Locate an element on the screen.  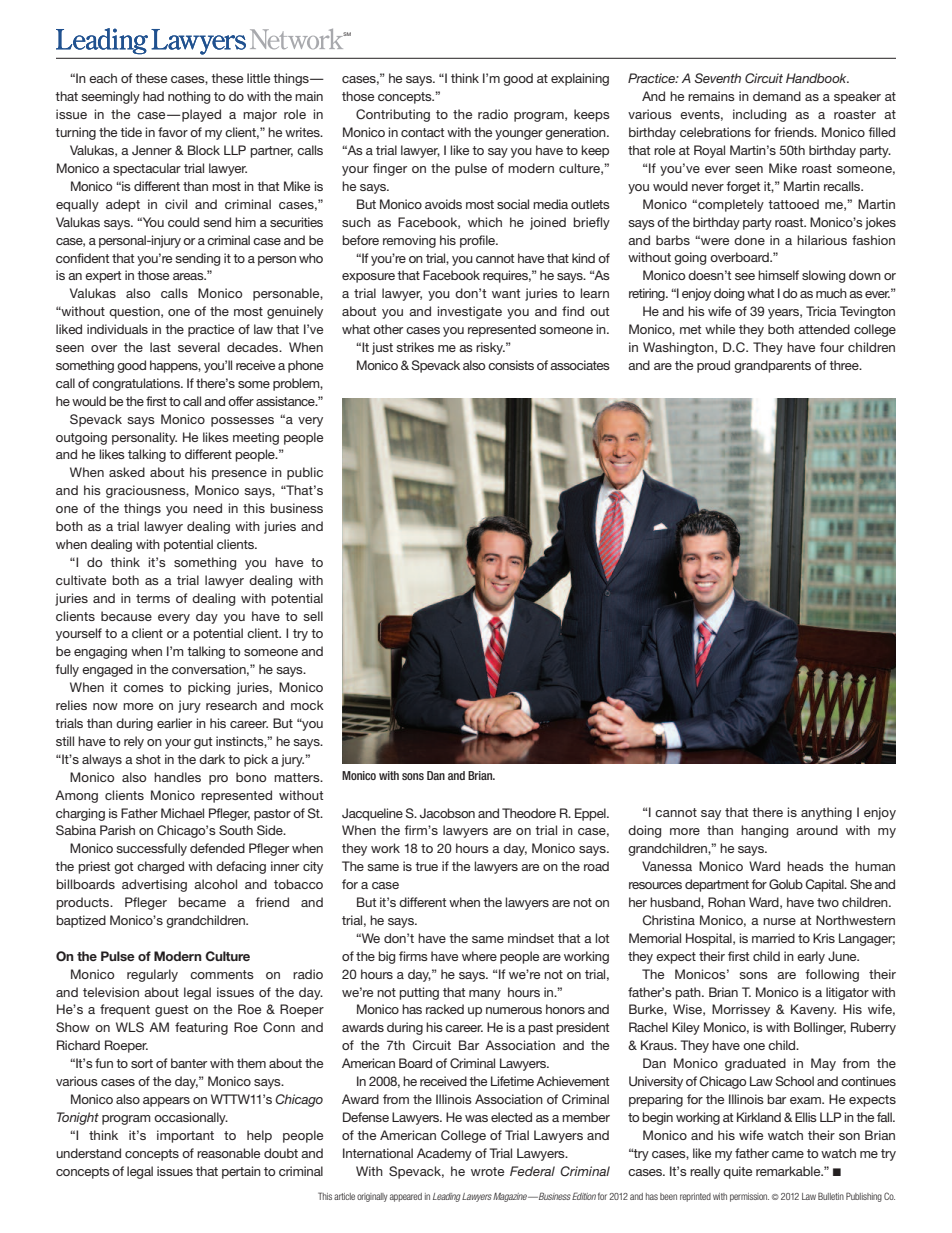
younger is located at coordinates (519, 135).
